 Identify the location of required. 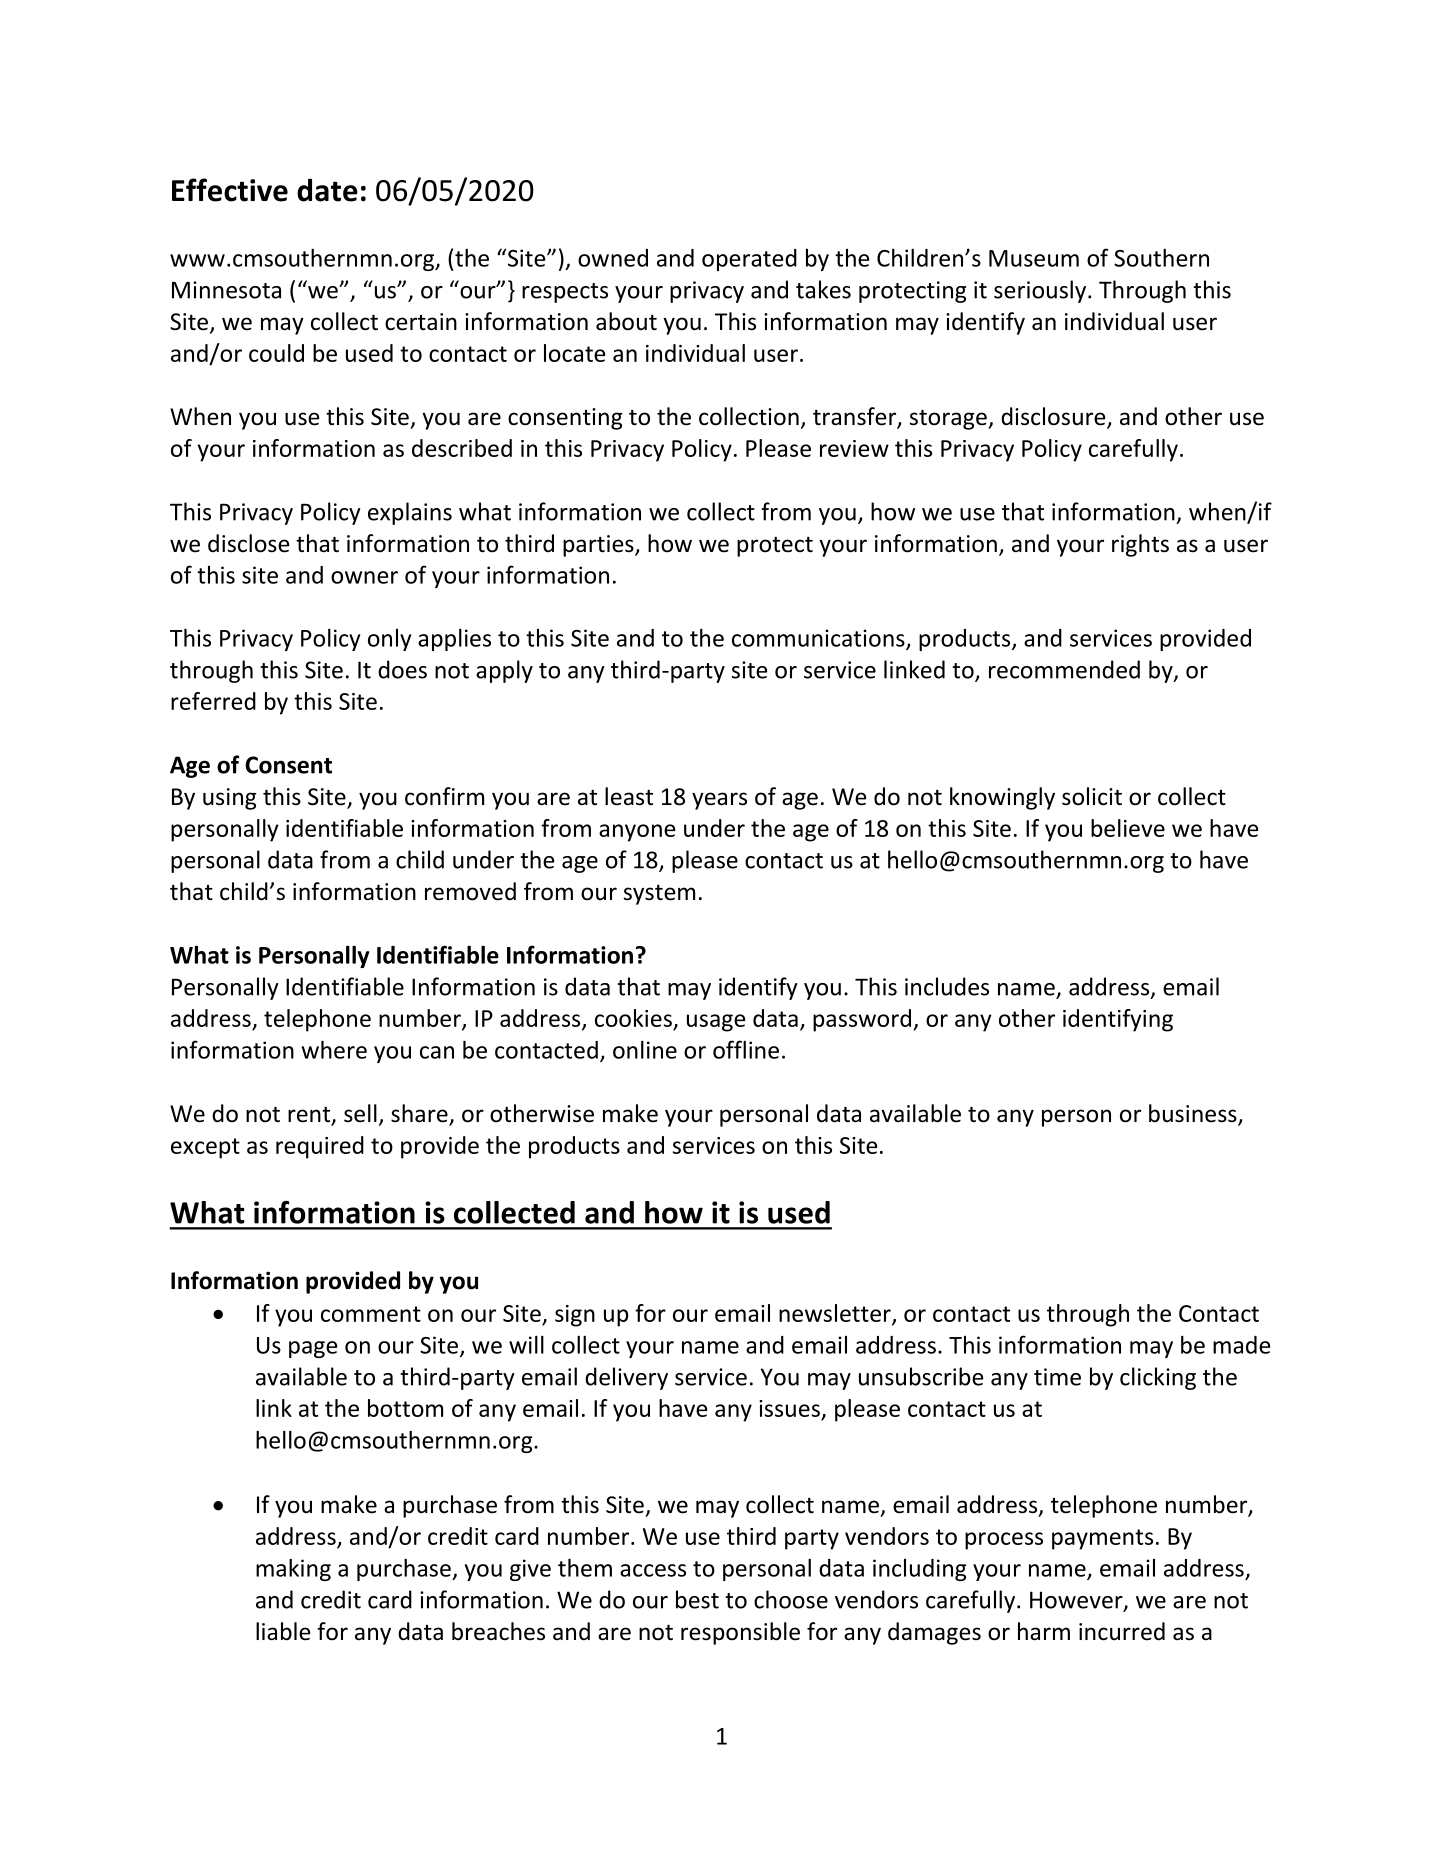
(320, 1147).
